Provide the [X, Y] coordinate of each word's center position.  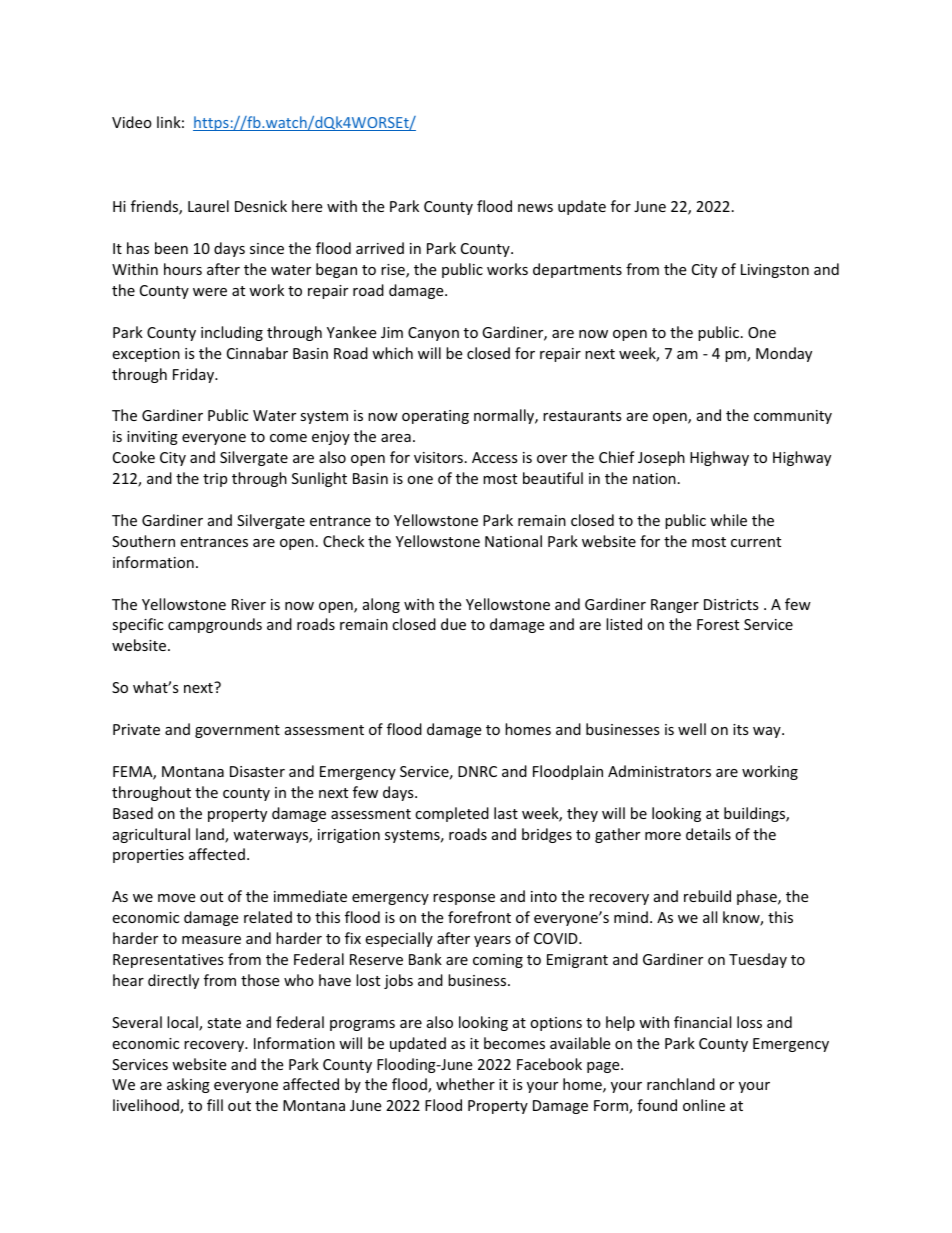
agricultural [151, 835]
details [708, 834]
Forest [718, 624]
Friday [195, 375]
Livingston [775, 271]
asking [188, 1085]
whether [465, 1084]
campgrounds [215, 625]
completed [452, 814]
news [535, 208]
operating [435, 417]
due [453, 624]
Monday [784, 354]
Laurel [208, 206]
